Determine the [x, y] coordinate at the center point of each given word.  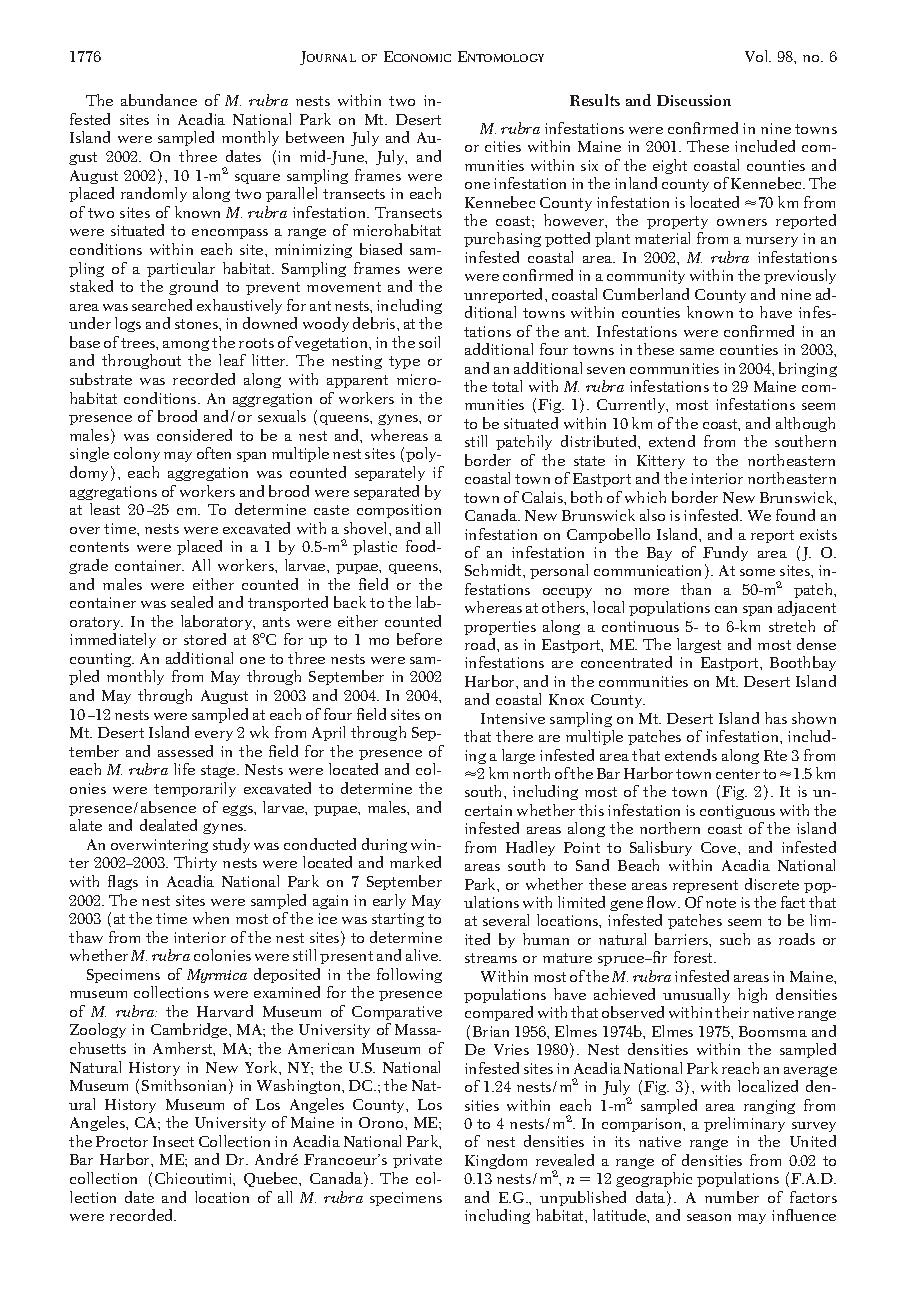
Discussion [694, 100]
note [721, 903]
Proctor [122, 1141]
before [419, 639]
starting [398, 920]
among [186, 345]
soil [429, 342]
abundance [159, 100]
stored [205, 639]
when [211, 918]
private [417, 1161]
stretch [792, 626]
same [697, 351]
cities [503, 146]
